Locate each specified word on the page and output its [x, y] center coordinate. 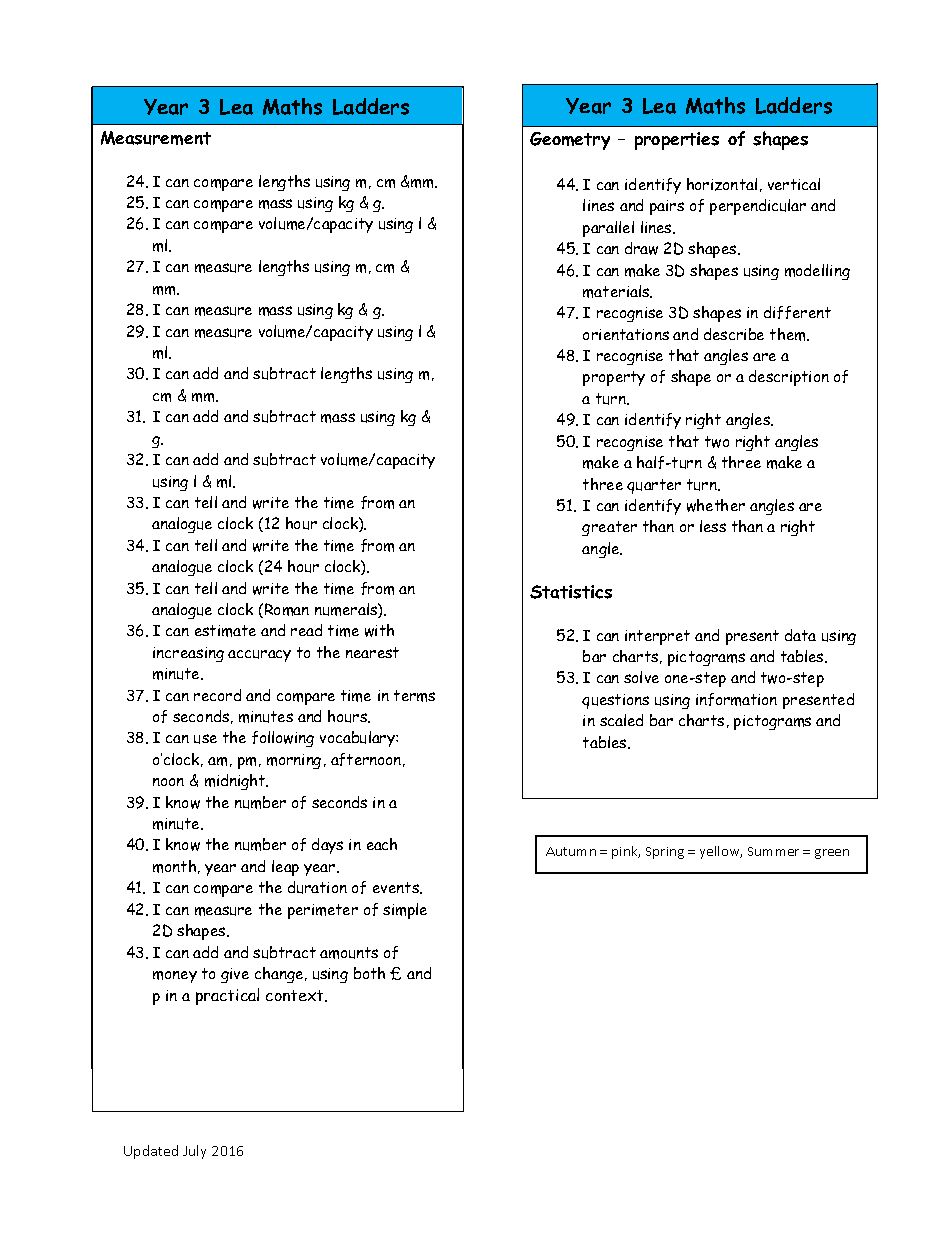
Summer [773, 851]
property [614, 378]
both [369, 973]
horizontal [722, 184]
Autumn [571, 851]
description [789, 378]
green [832, 854]
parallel [608, 229]
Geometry [570, 141]
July [194, 1152]
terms [414, 696]
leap [285, 868]
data [800, 635]
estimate [225, 631]
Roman [287, 609]
